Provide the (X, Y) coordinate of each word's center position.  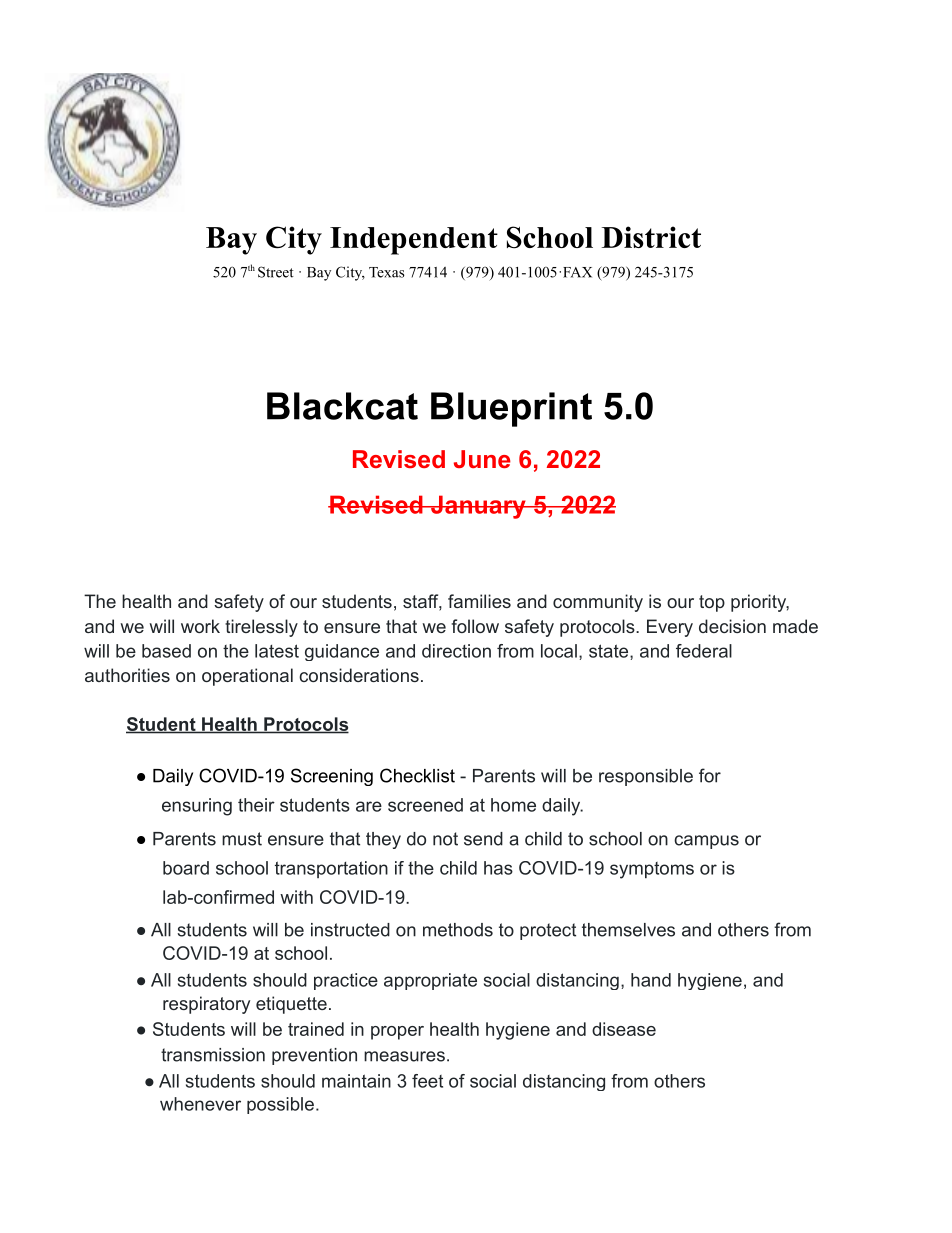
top (712, 603)
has (498, 868)
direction (456, 651)
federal (704, 651)
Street (276, 272)
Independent (414, 241)
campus (706, 842)
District (651, 237)
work (200, 626)
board (186, 868)
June (482, 459)
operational (247, 677)
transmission (213, 1055)
